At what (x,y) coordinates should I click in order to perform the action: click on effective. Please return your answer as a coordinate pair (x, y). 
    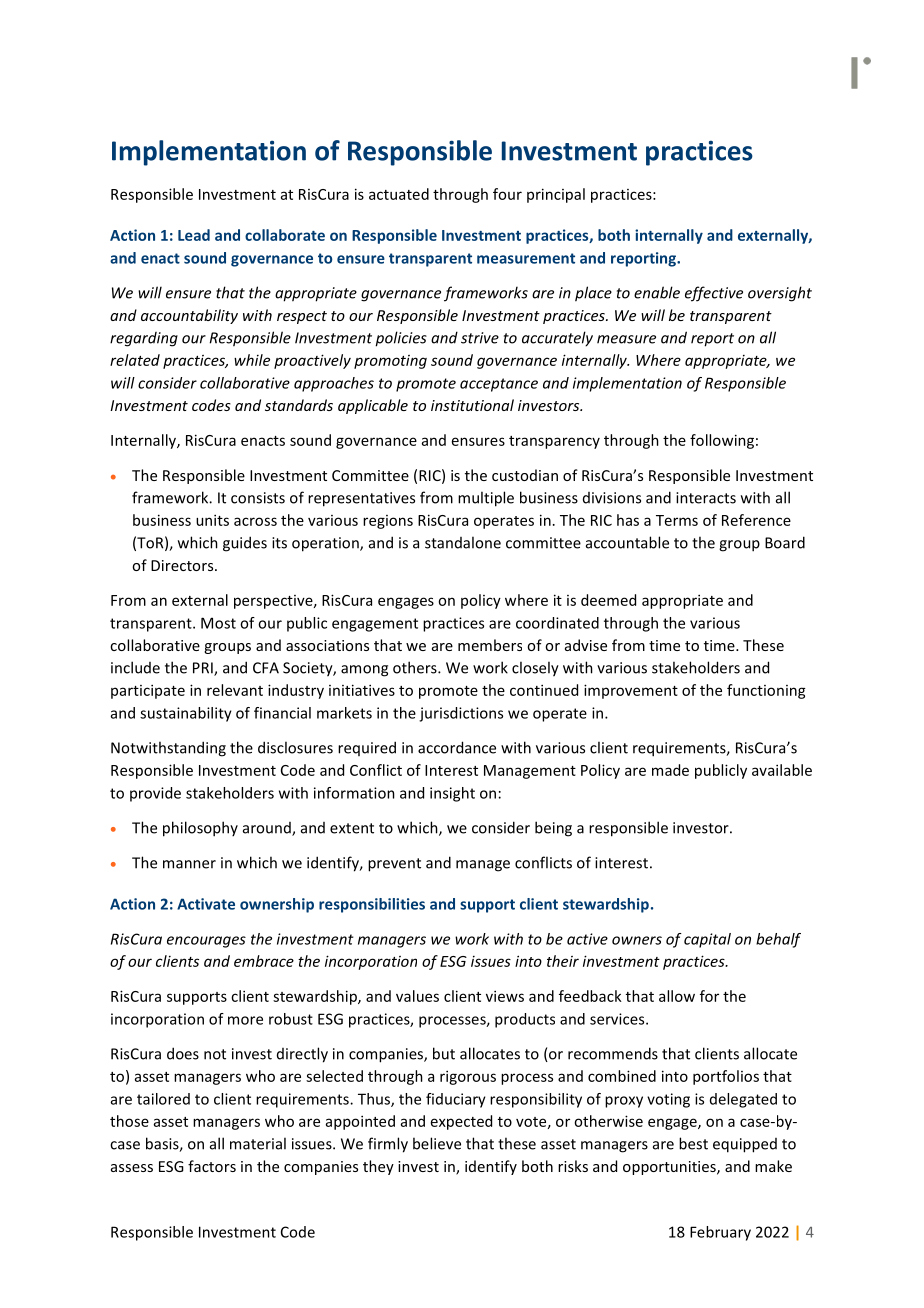
    Looking at the image, I should click on (714, 294).
